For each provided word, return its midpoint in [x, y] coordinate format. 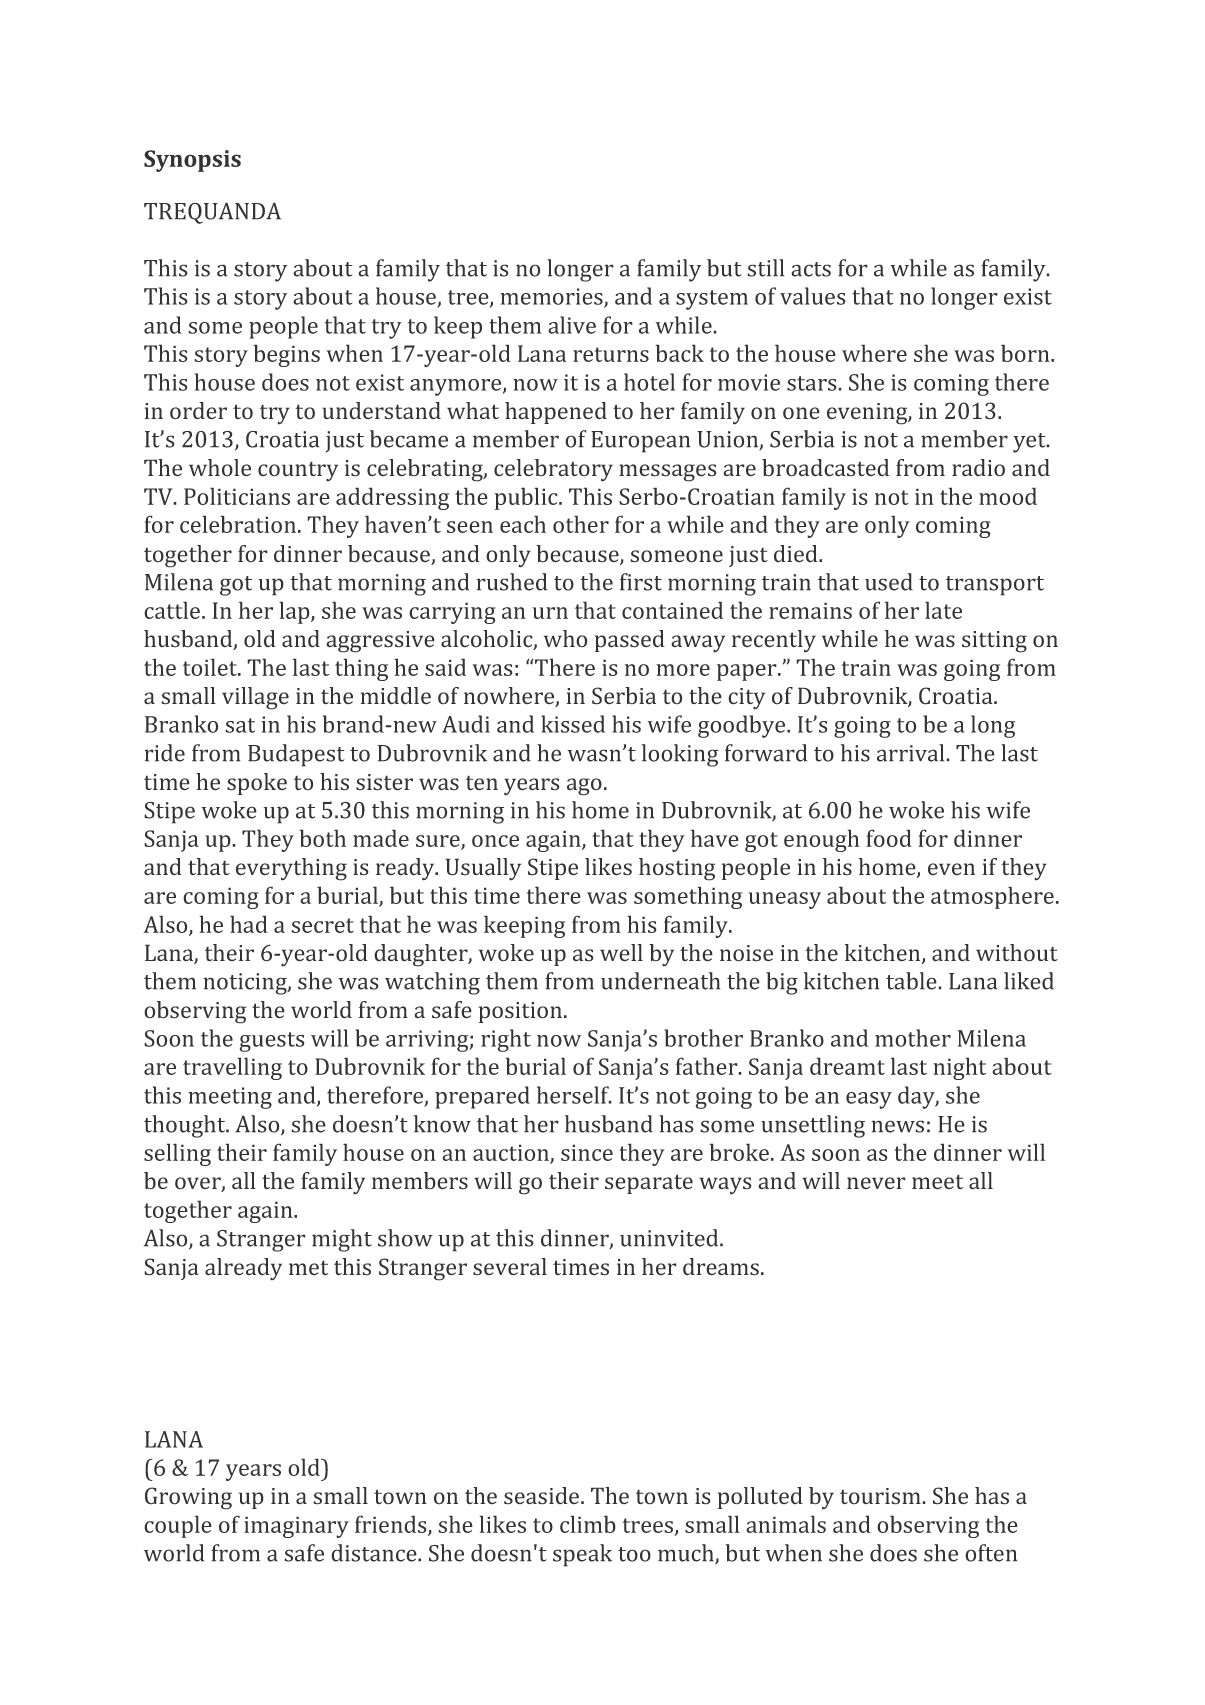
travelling [232, 1068]
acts [811, 269]
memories [552, 297]
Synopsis [192, 161]
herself [574, 1095]
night [959, 1068]
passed [630, 641]
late [943, 610]
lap [295, 612]
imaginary [296, 1527]
